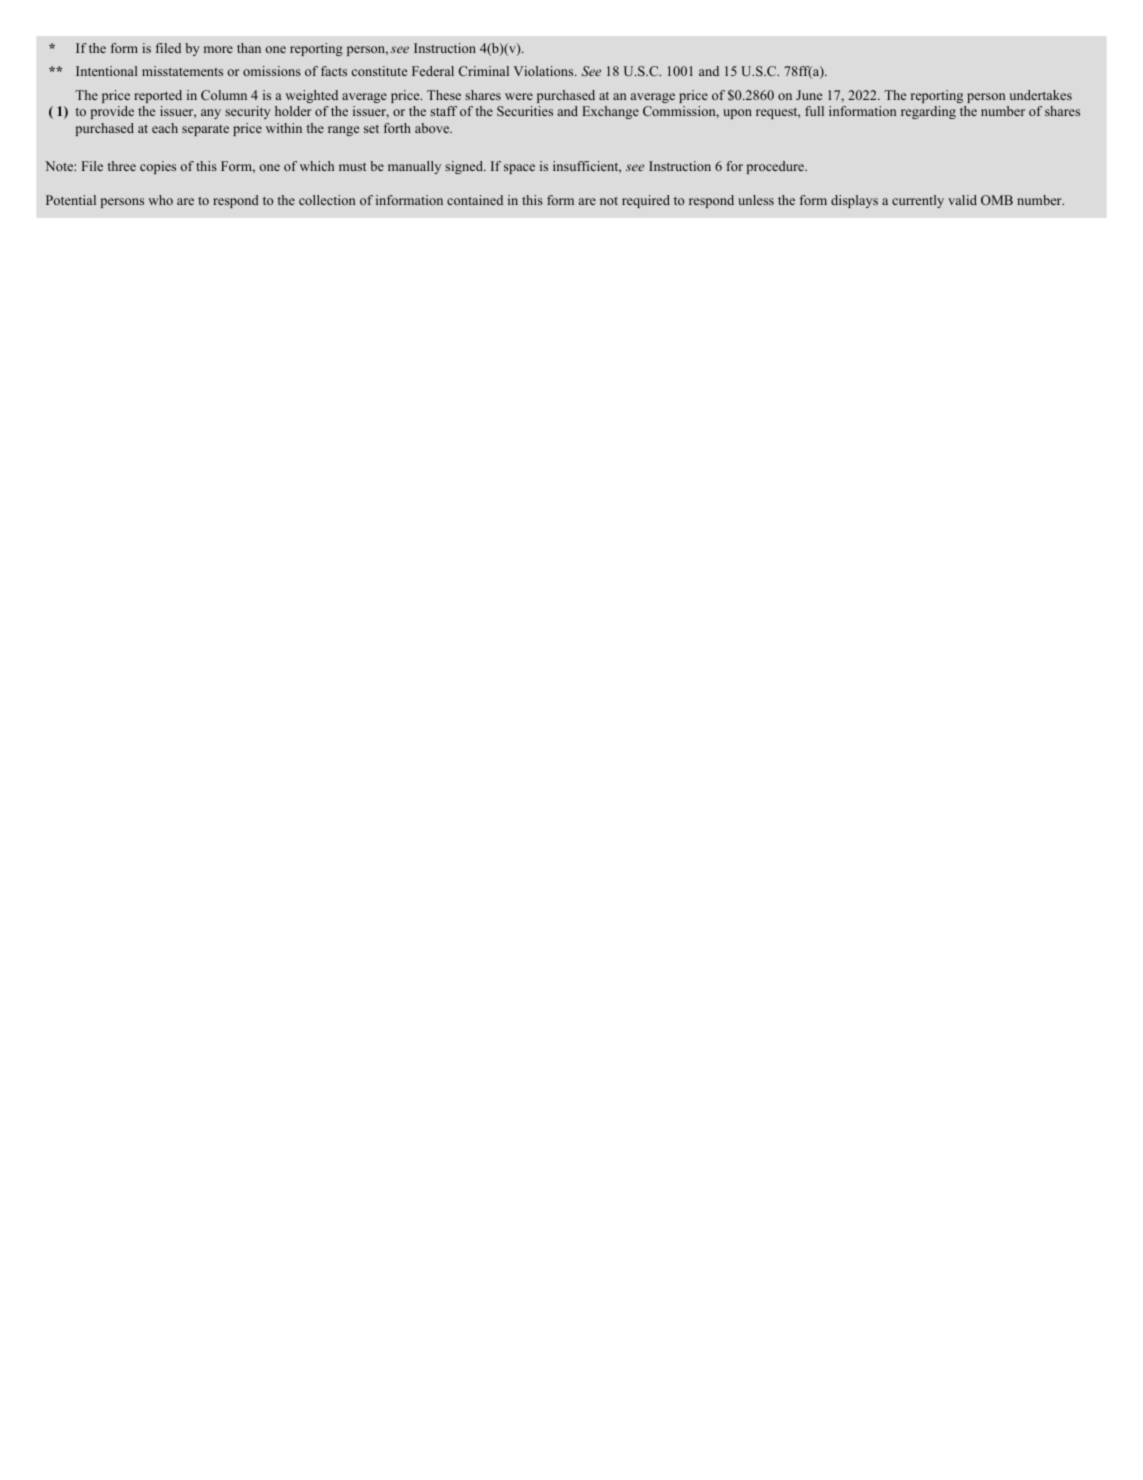 The image size is (1143, 1480). What do you see at coordinates (484, 71) in the screenshot?
I see `Criminal` at bounding box center [484, 71].
